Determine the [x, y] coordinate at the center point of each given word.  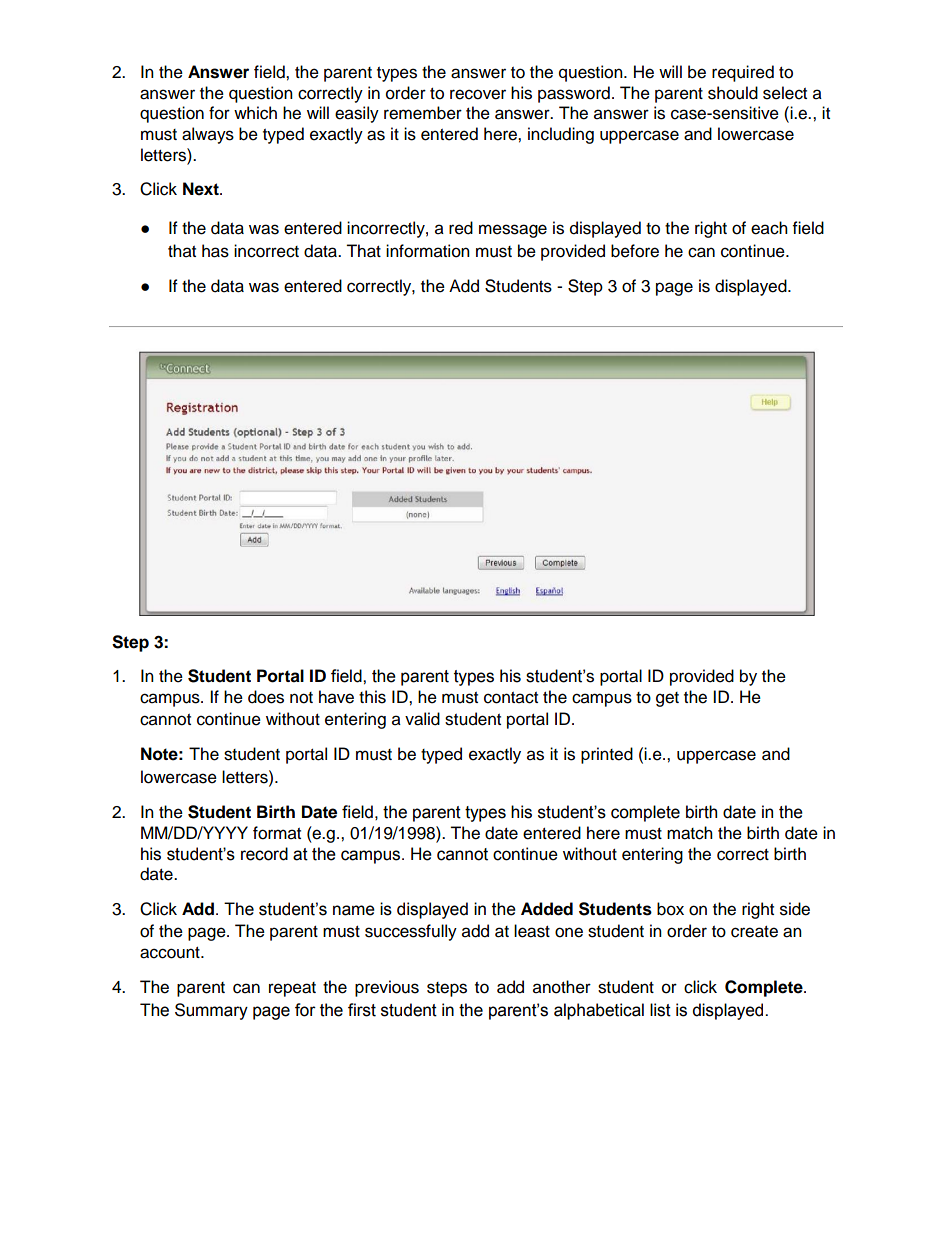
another [562, 987]
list [660, 1010]
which [255, 113]
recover [478, 94]
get [667, 699]
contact [511, 698]
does [266, 697]
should [733, 93]
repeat [292, 989]
